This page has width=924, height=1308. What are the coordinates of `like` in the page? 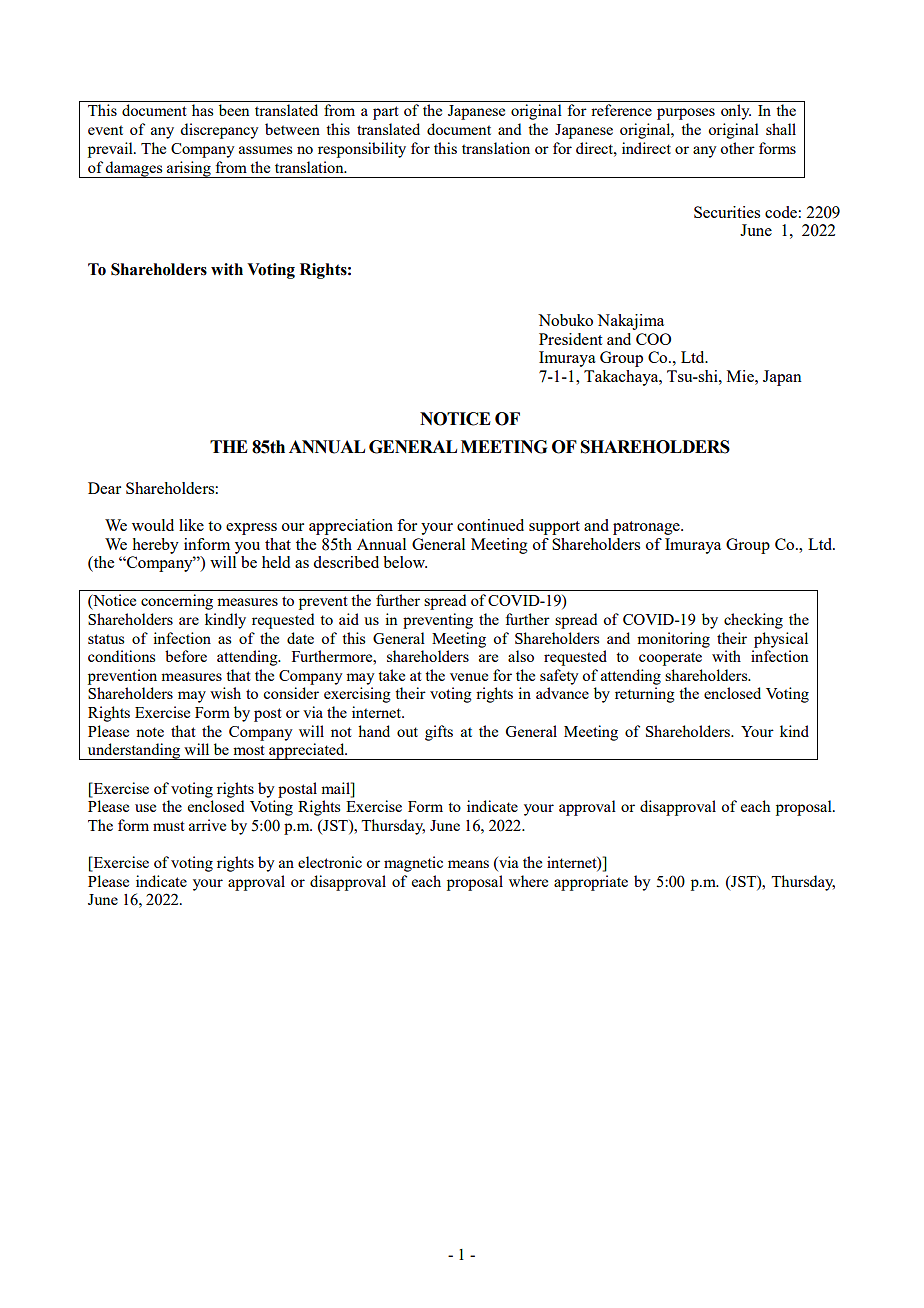 It's located at (191, 525).
